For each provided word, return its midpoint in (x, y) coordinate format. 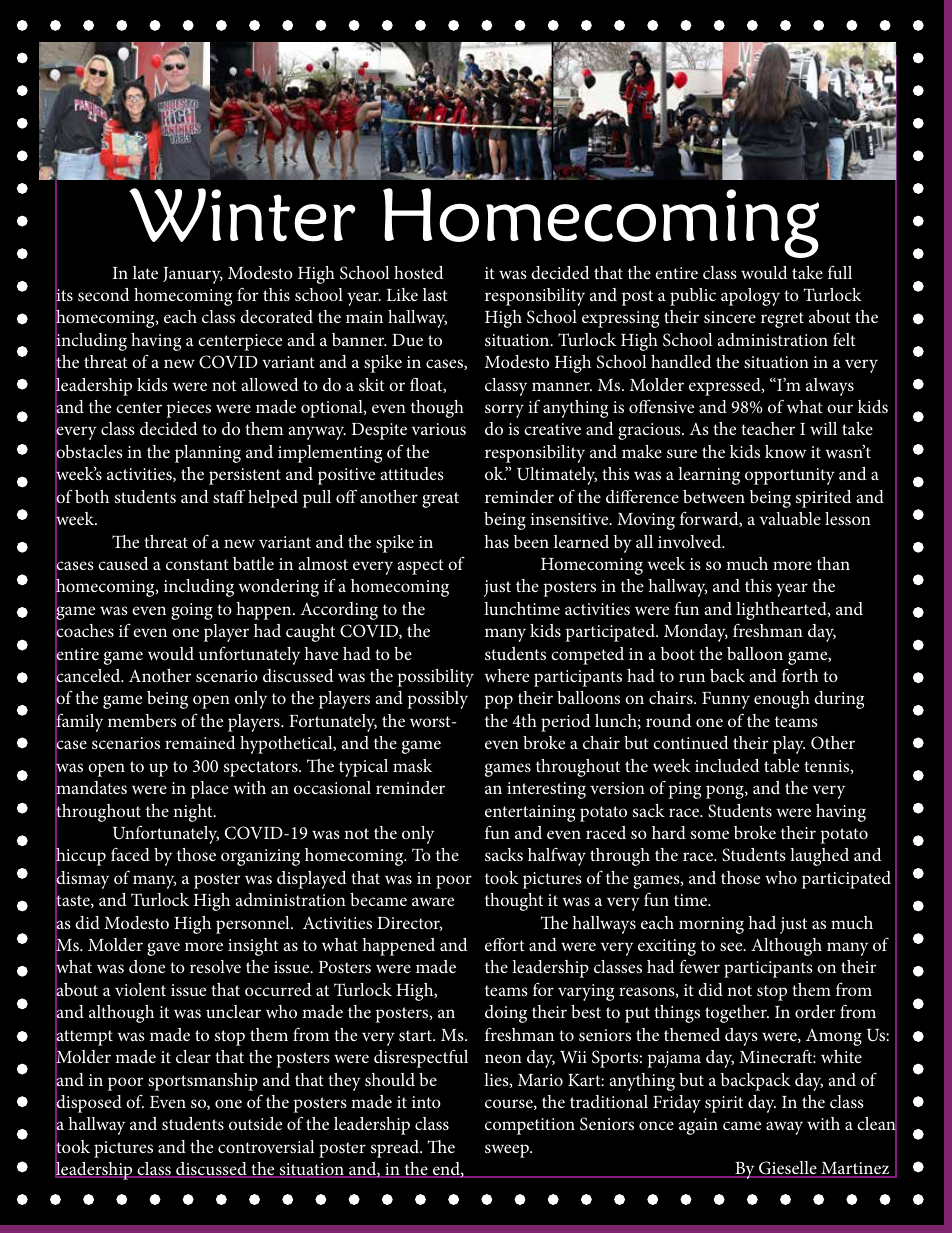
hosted (419, 272)
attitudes (412, 473)
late (145, 272)
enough (782, 700)
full (840, 272)
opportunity (790, 476)
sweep (508, 1151)
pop (498, 702)
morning (711, 925)
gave (163, 949)
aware (433, 901)
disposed (88, 1104)
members (142, 721)
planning (208, 454)
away (784, 1128)
